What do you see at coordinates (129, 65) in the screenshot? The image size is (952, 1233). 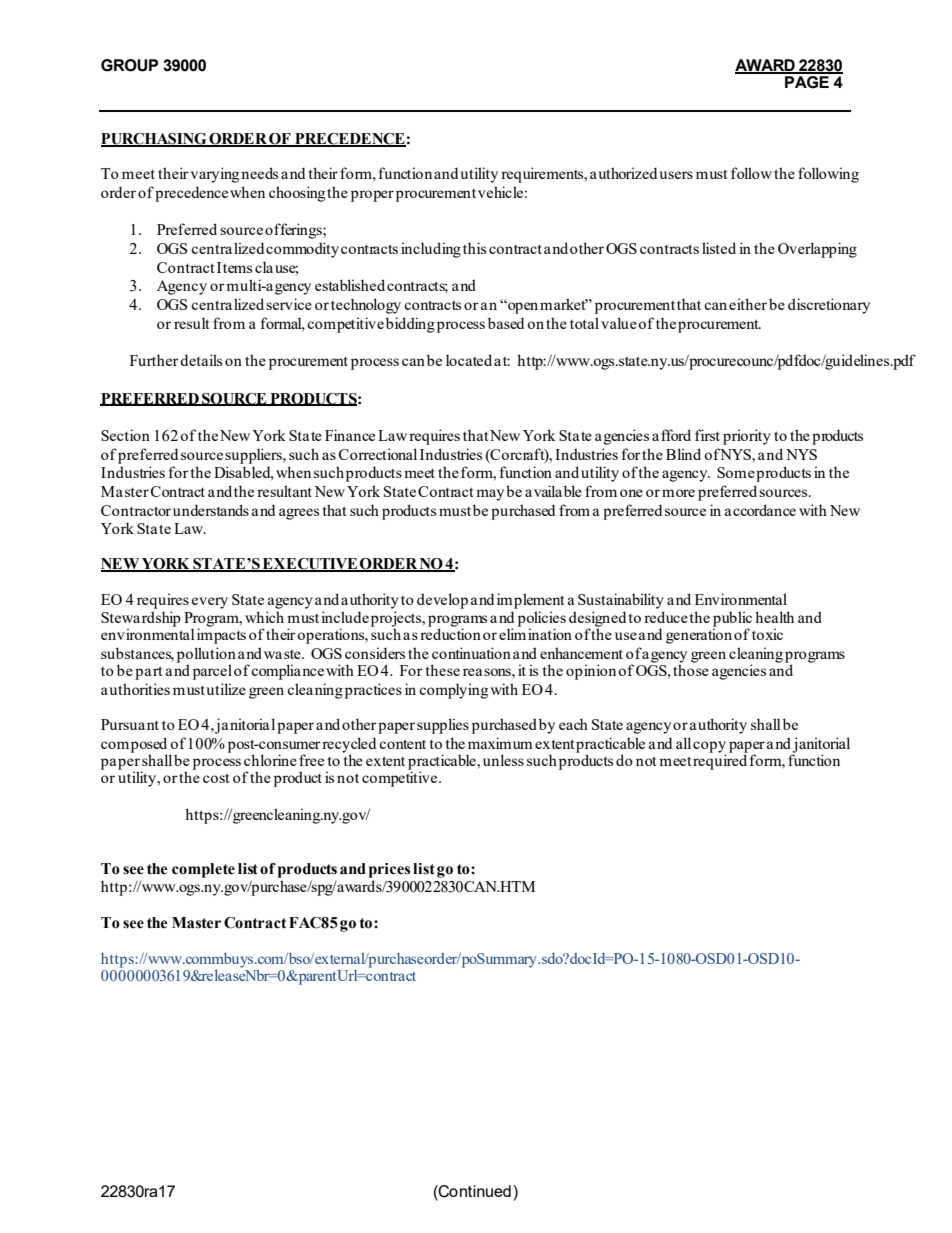 I see `GROUP` at bounding box center [129, 65].
